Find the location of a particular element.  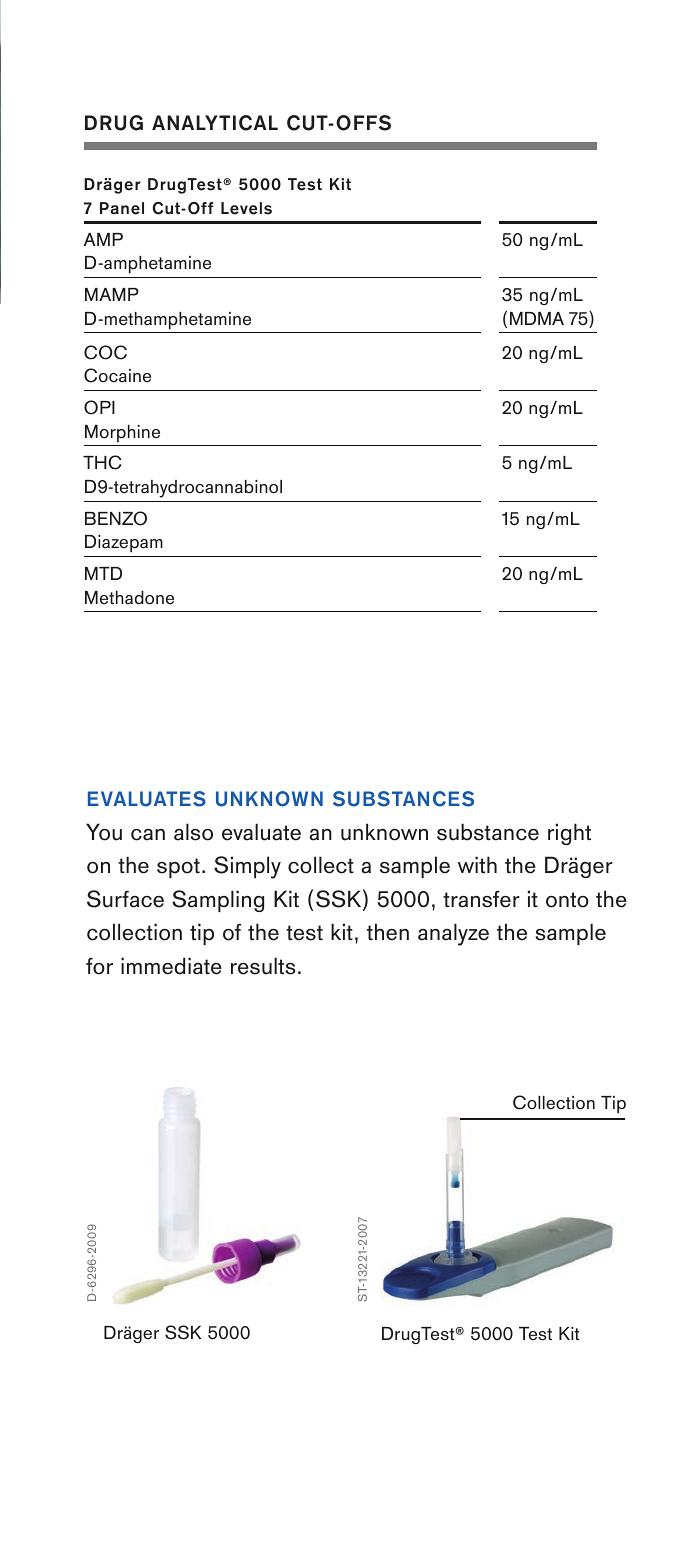

also is located at coordinates (193, 832).
